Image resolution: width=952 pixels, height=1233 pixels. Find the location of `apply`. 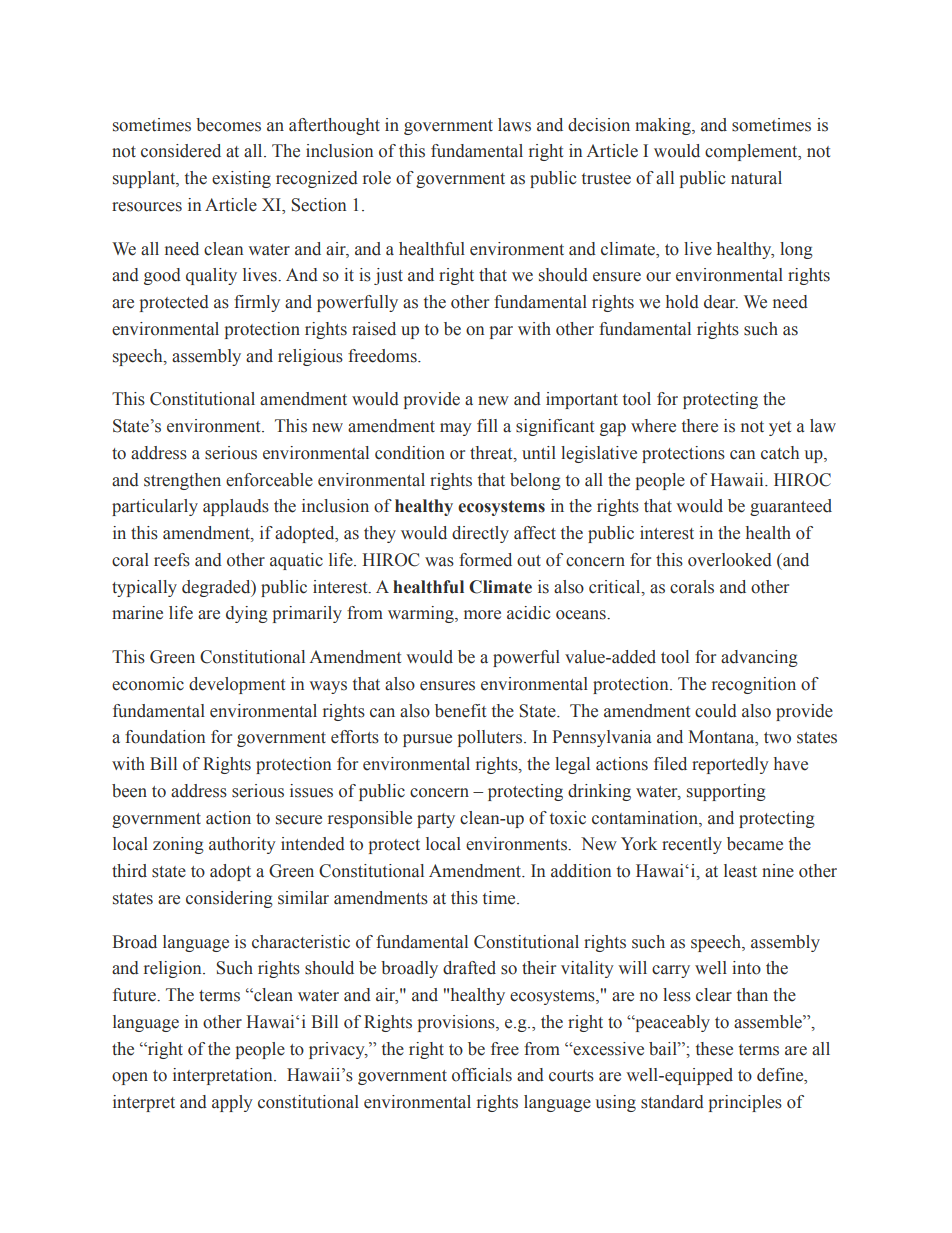

apply is located at coordinates (232, 1103).
